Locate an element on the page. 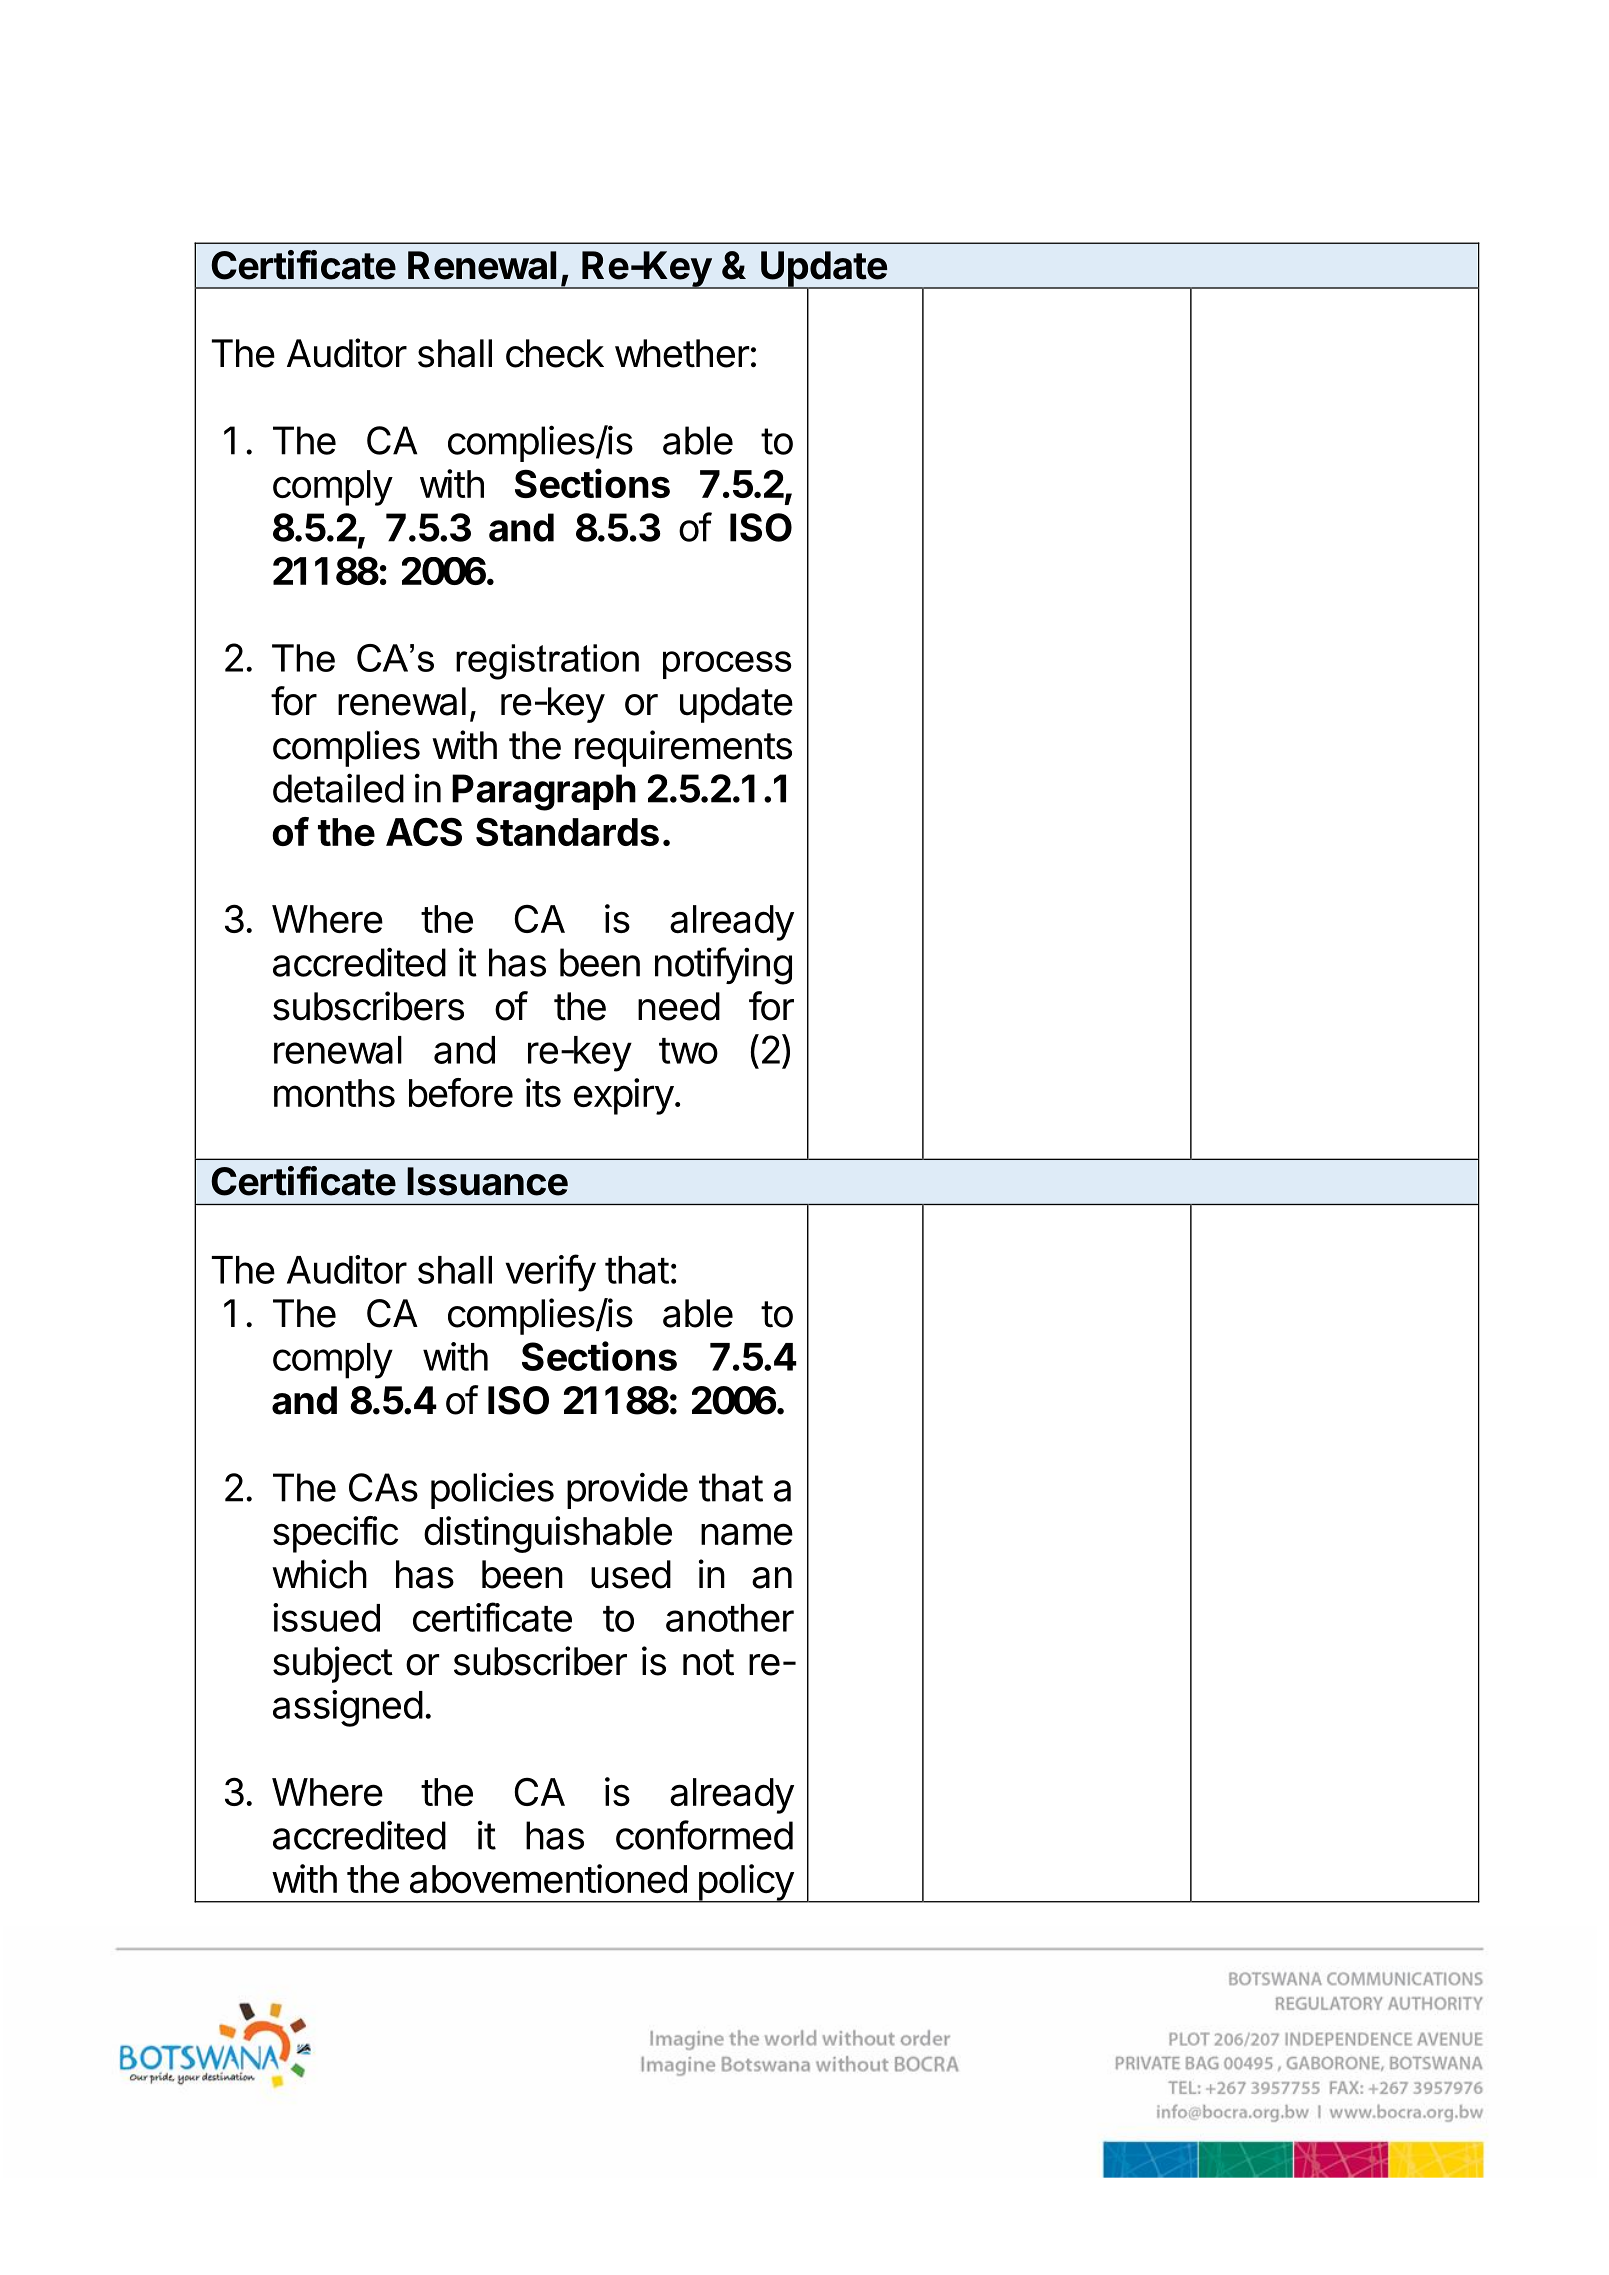  name is located at coordinates (747, 1534).
